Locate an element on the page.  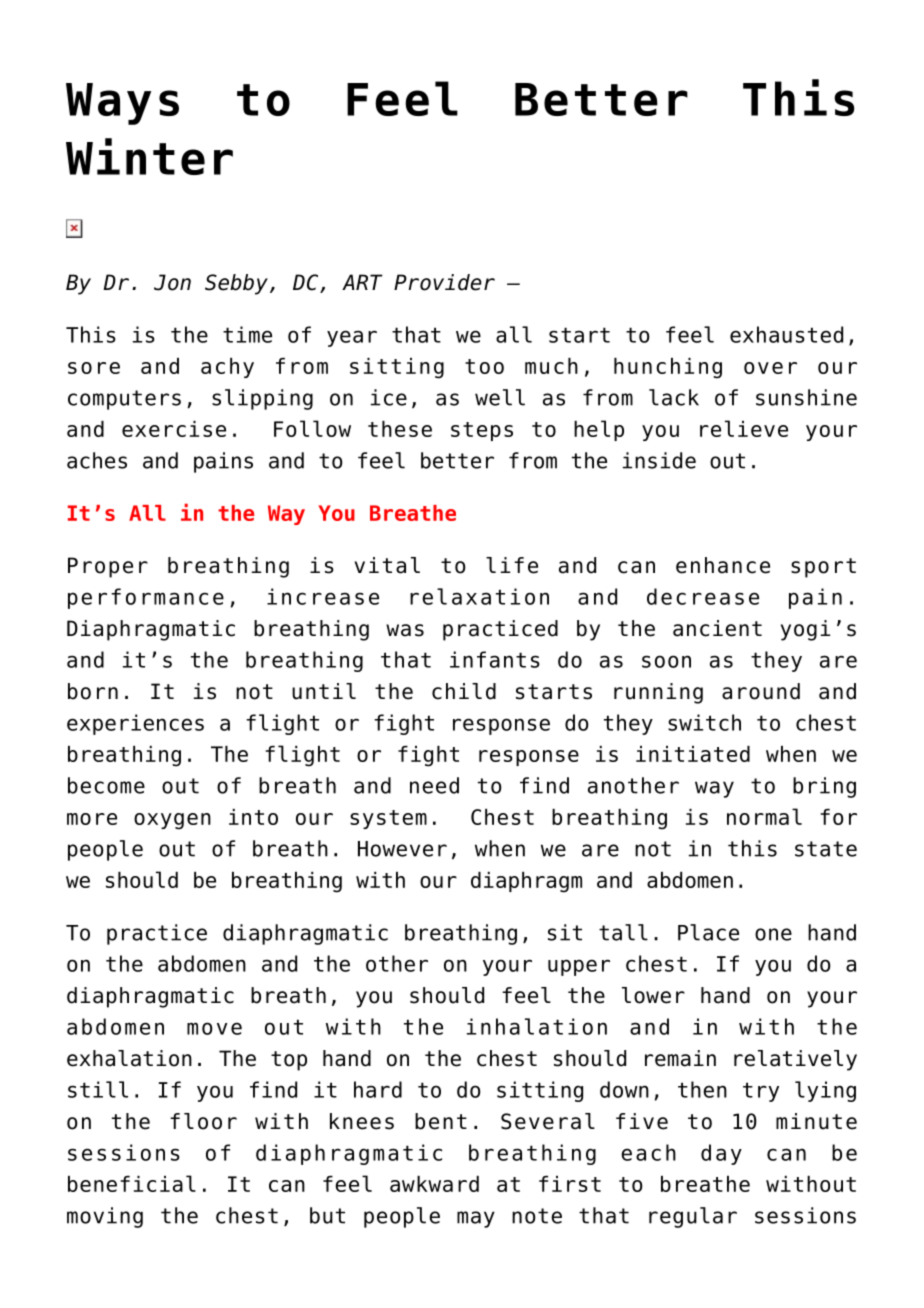
relieve is located at coordinates (744, 428).
